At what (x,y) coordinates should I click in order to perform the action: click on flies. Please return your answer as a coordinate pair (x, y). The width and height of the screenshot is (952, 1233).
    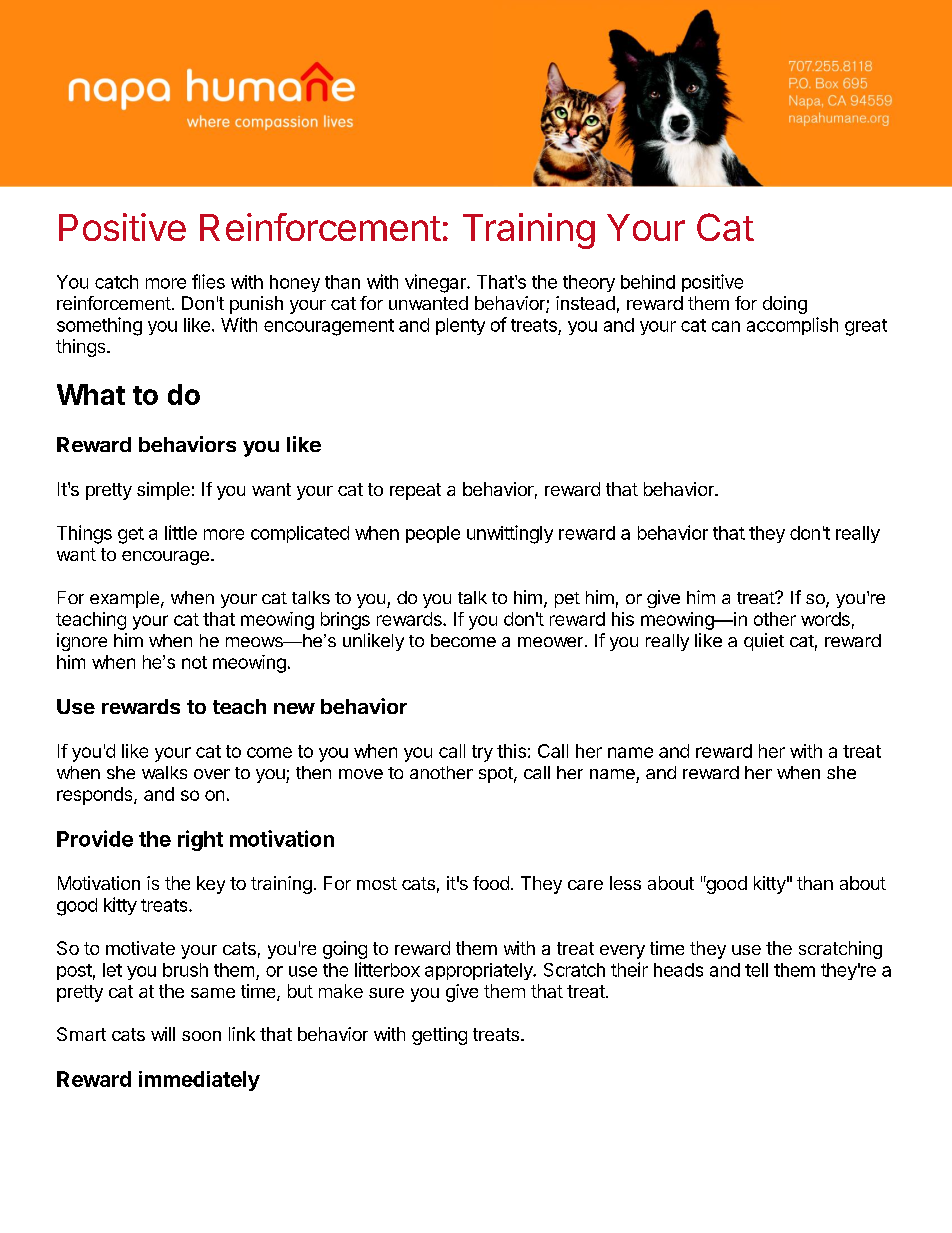
    Looking at the image, I should click on (208, 281).
